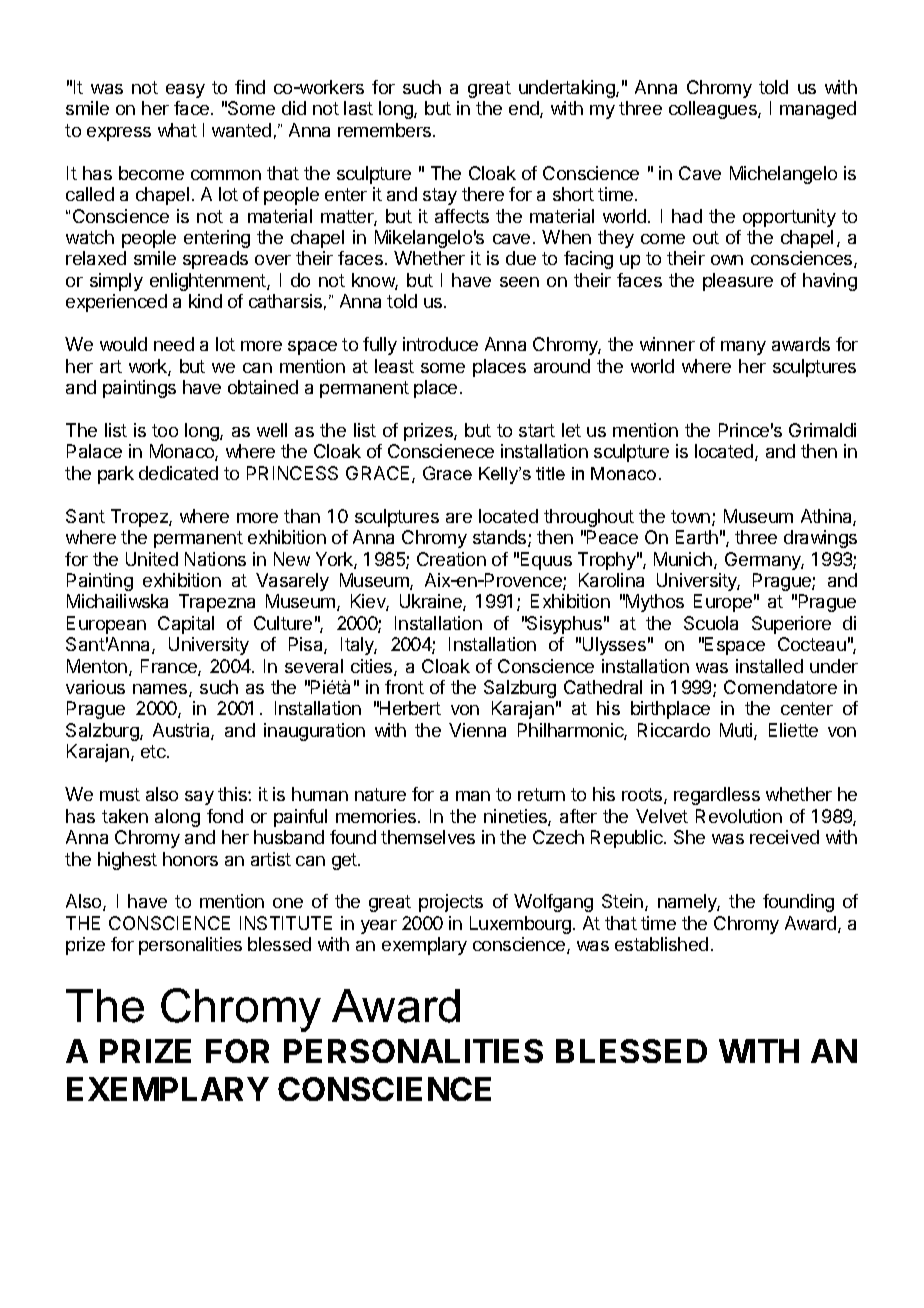 The width and height of the screenshot is (924, 1308). I want to click on too, so click(165, 430).
